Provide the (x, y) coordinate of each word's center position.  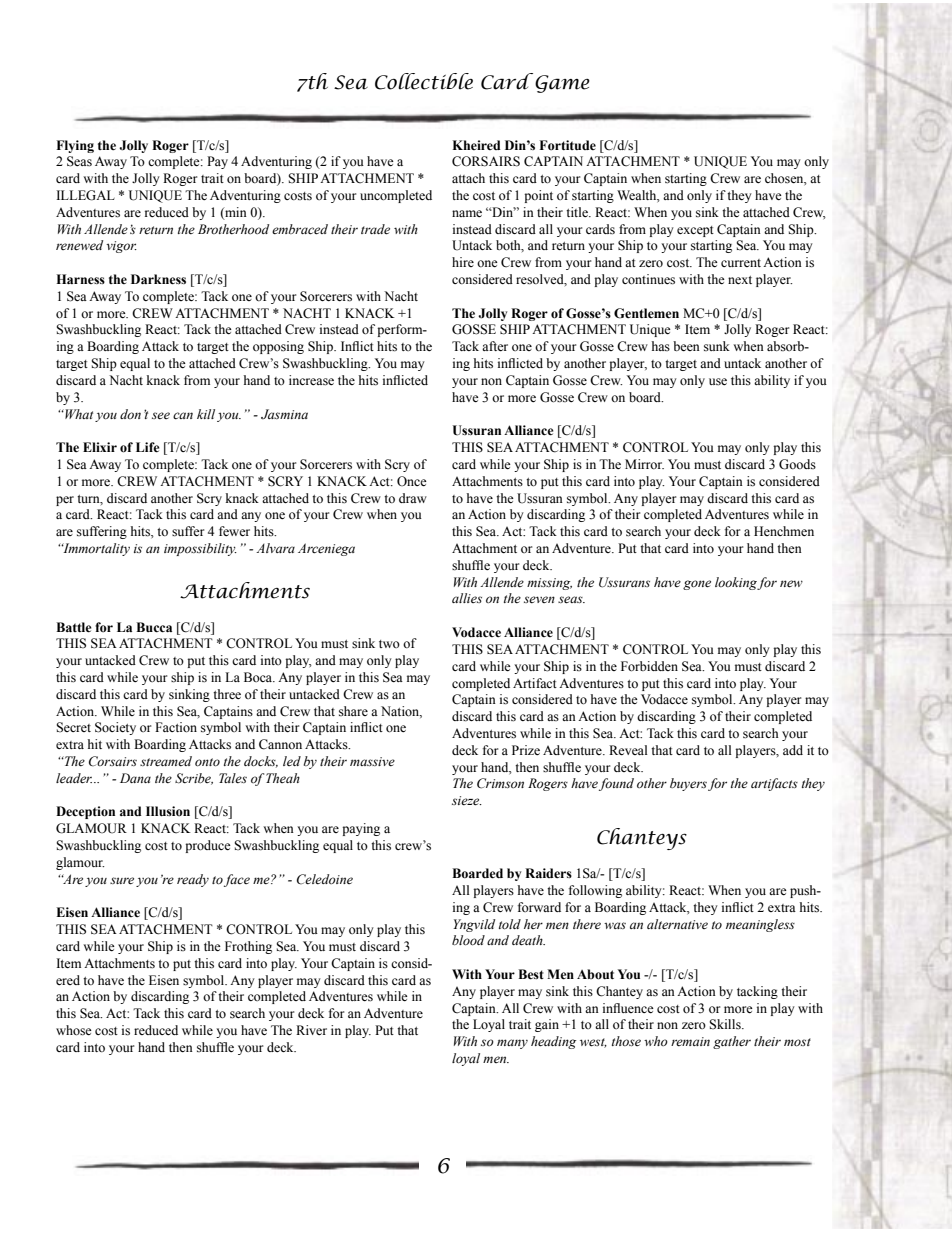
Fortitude (567, 145)
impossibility (200, 549)
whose (74, 1030)
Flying (75, 146)
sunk (717, 346)
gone (697, 585)
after (495, 346)
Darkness (158, 279)
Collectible (424, 81)
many (512, 1044)
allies (467, 598)
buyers (688, 784)
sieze (467, 801)
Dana (135, 778)
